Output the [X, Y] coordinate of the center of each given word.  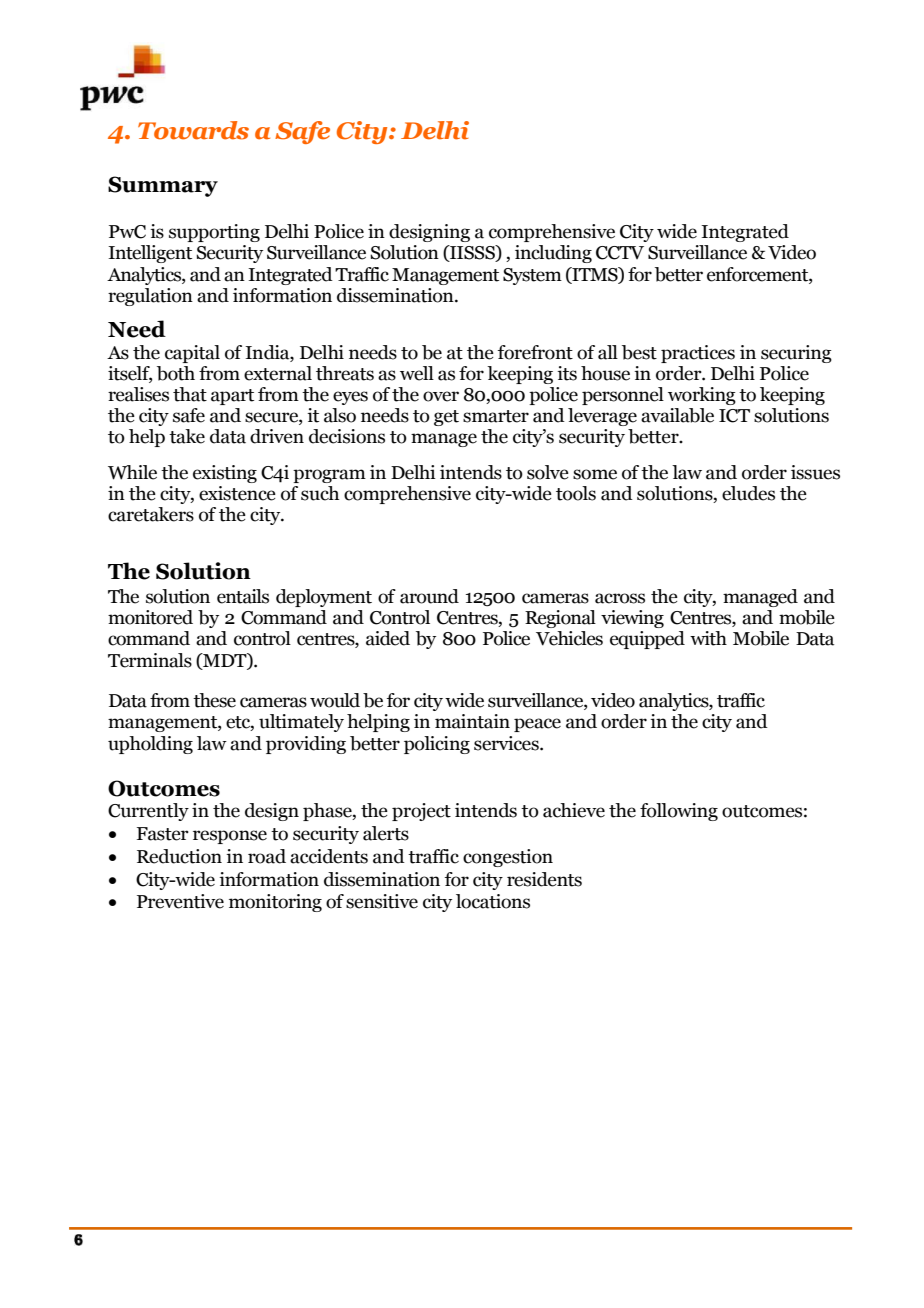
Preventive [180, 901]
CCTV [620, 253]
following [679, 812]
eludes [748, 493]
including [553, 254]
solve [548, 472]
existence [237, 493]
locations [493, 901]
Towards [193, 130]
